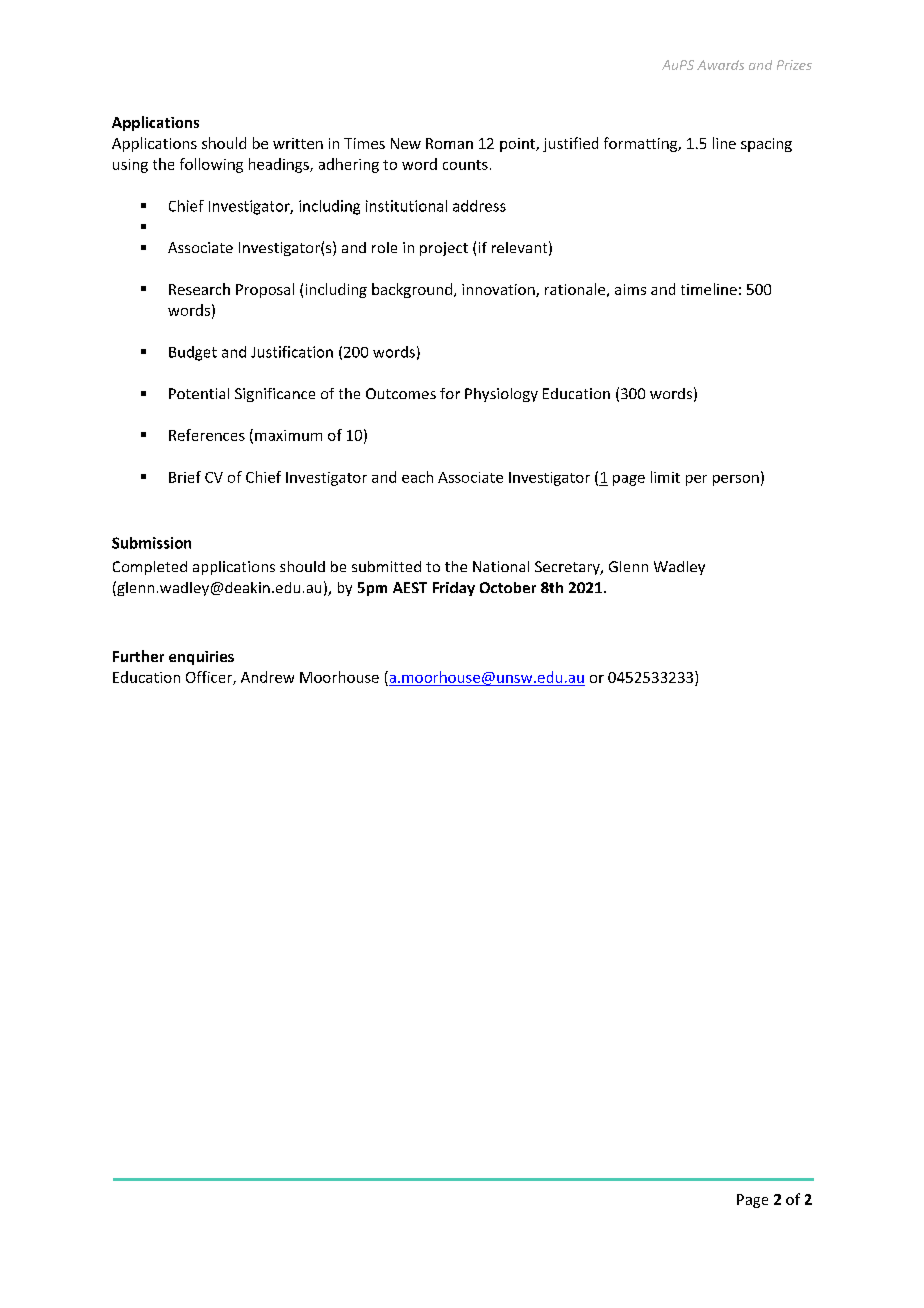  I want to click on written, so click(298, 143).
